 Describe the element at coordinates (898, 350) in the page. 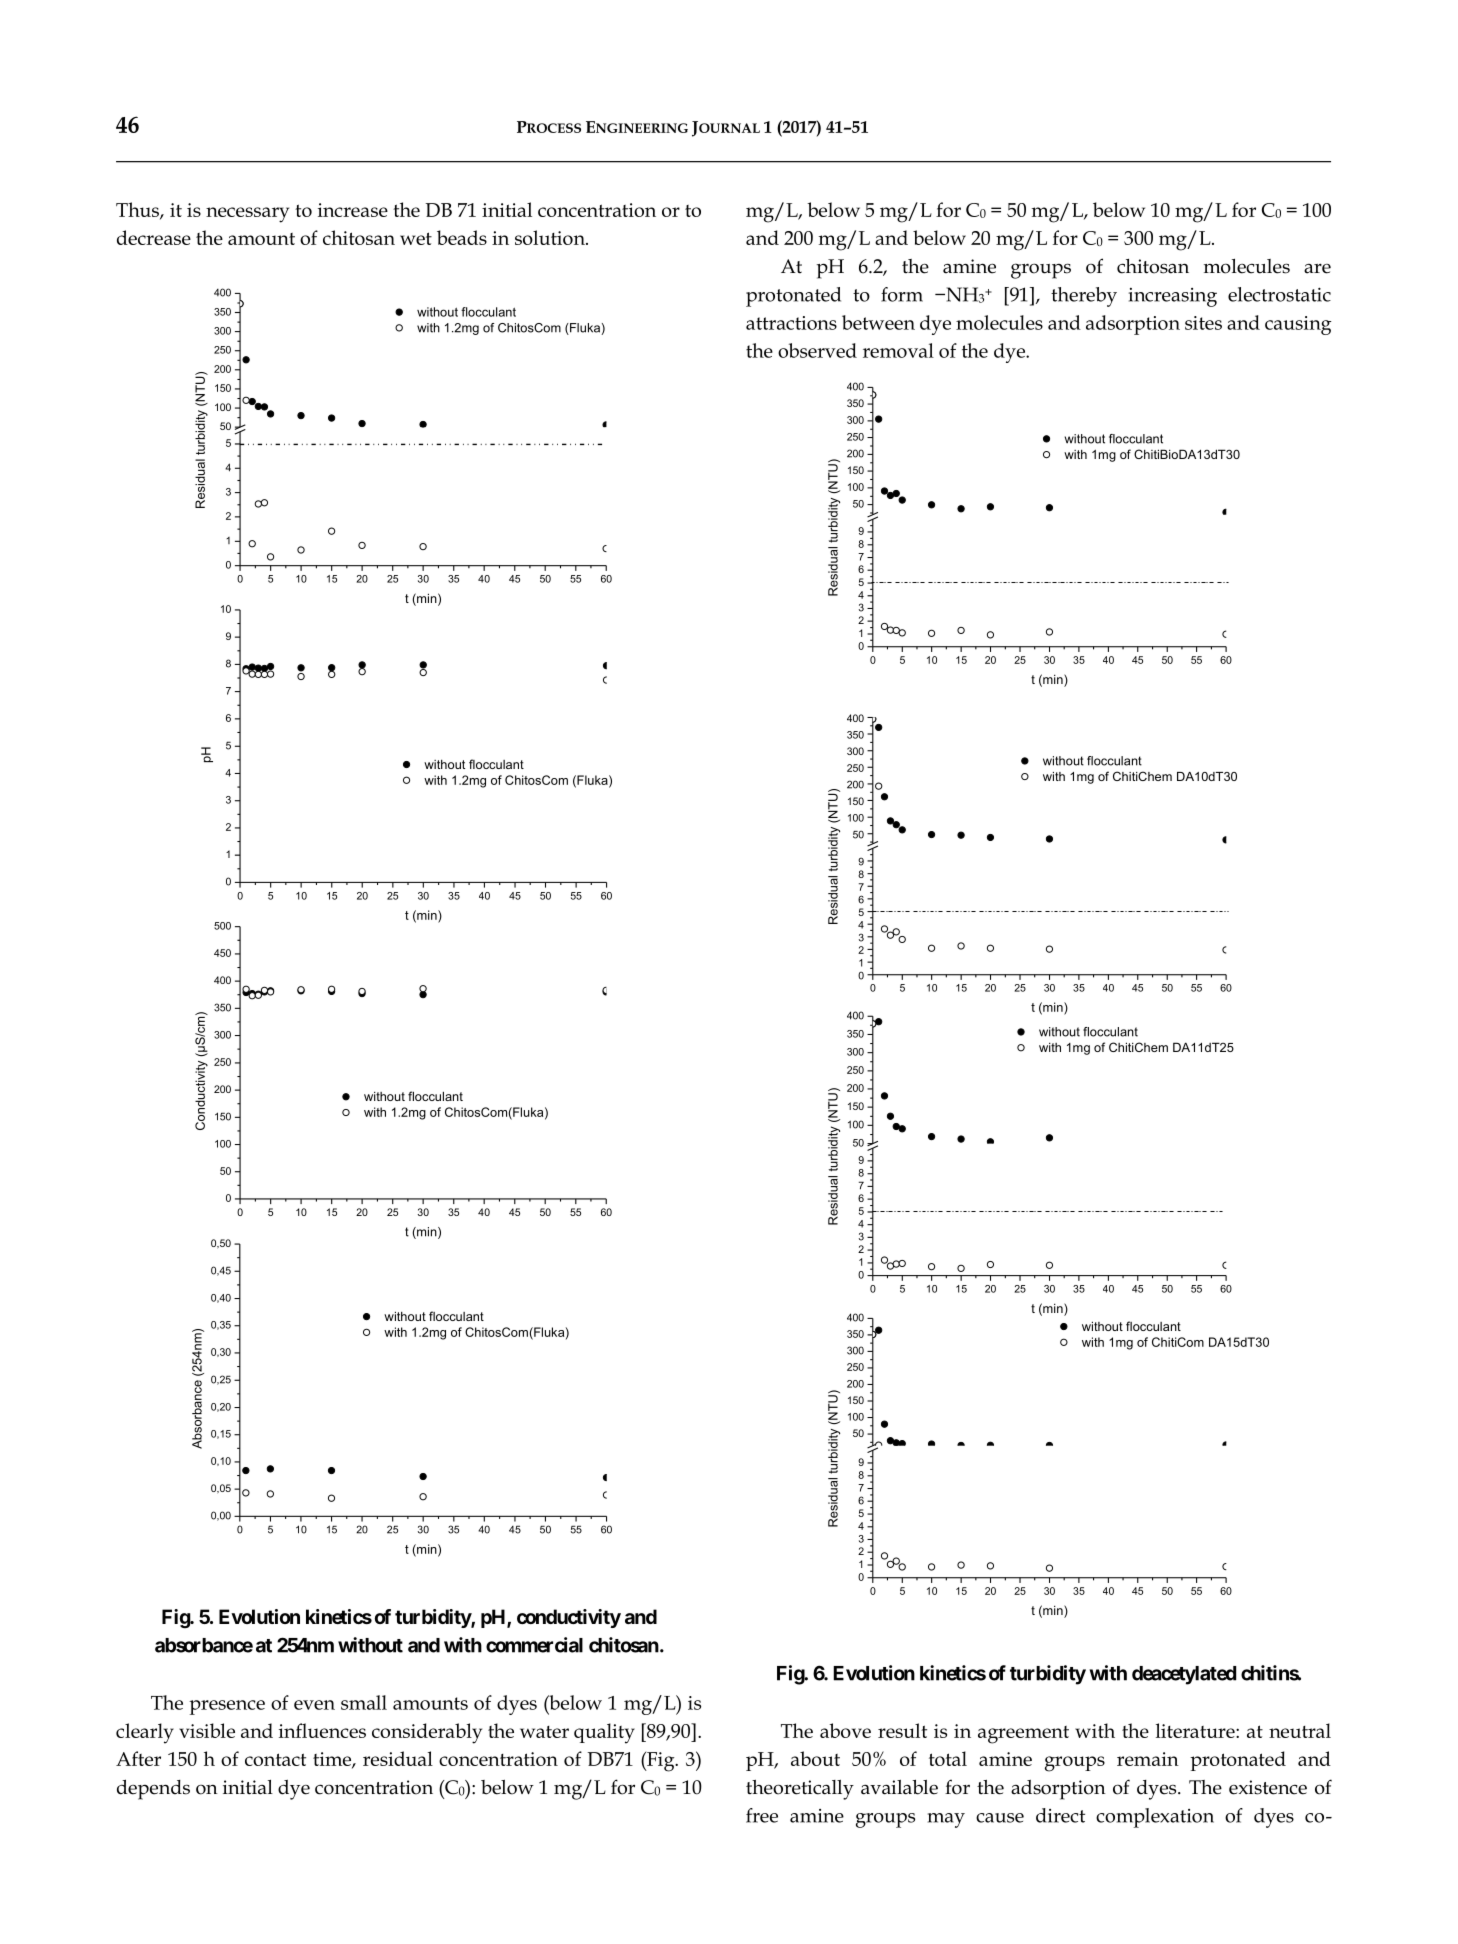

I see `removal` at that location.
